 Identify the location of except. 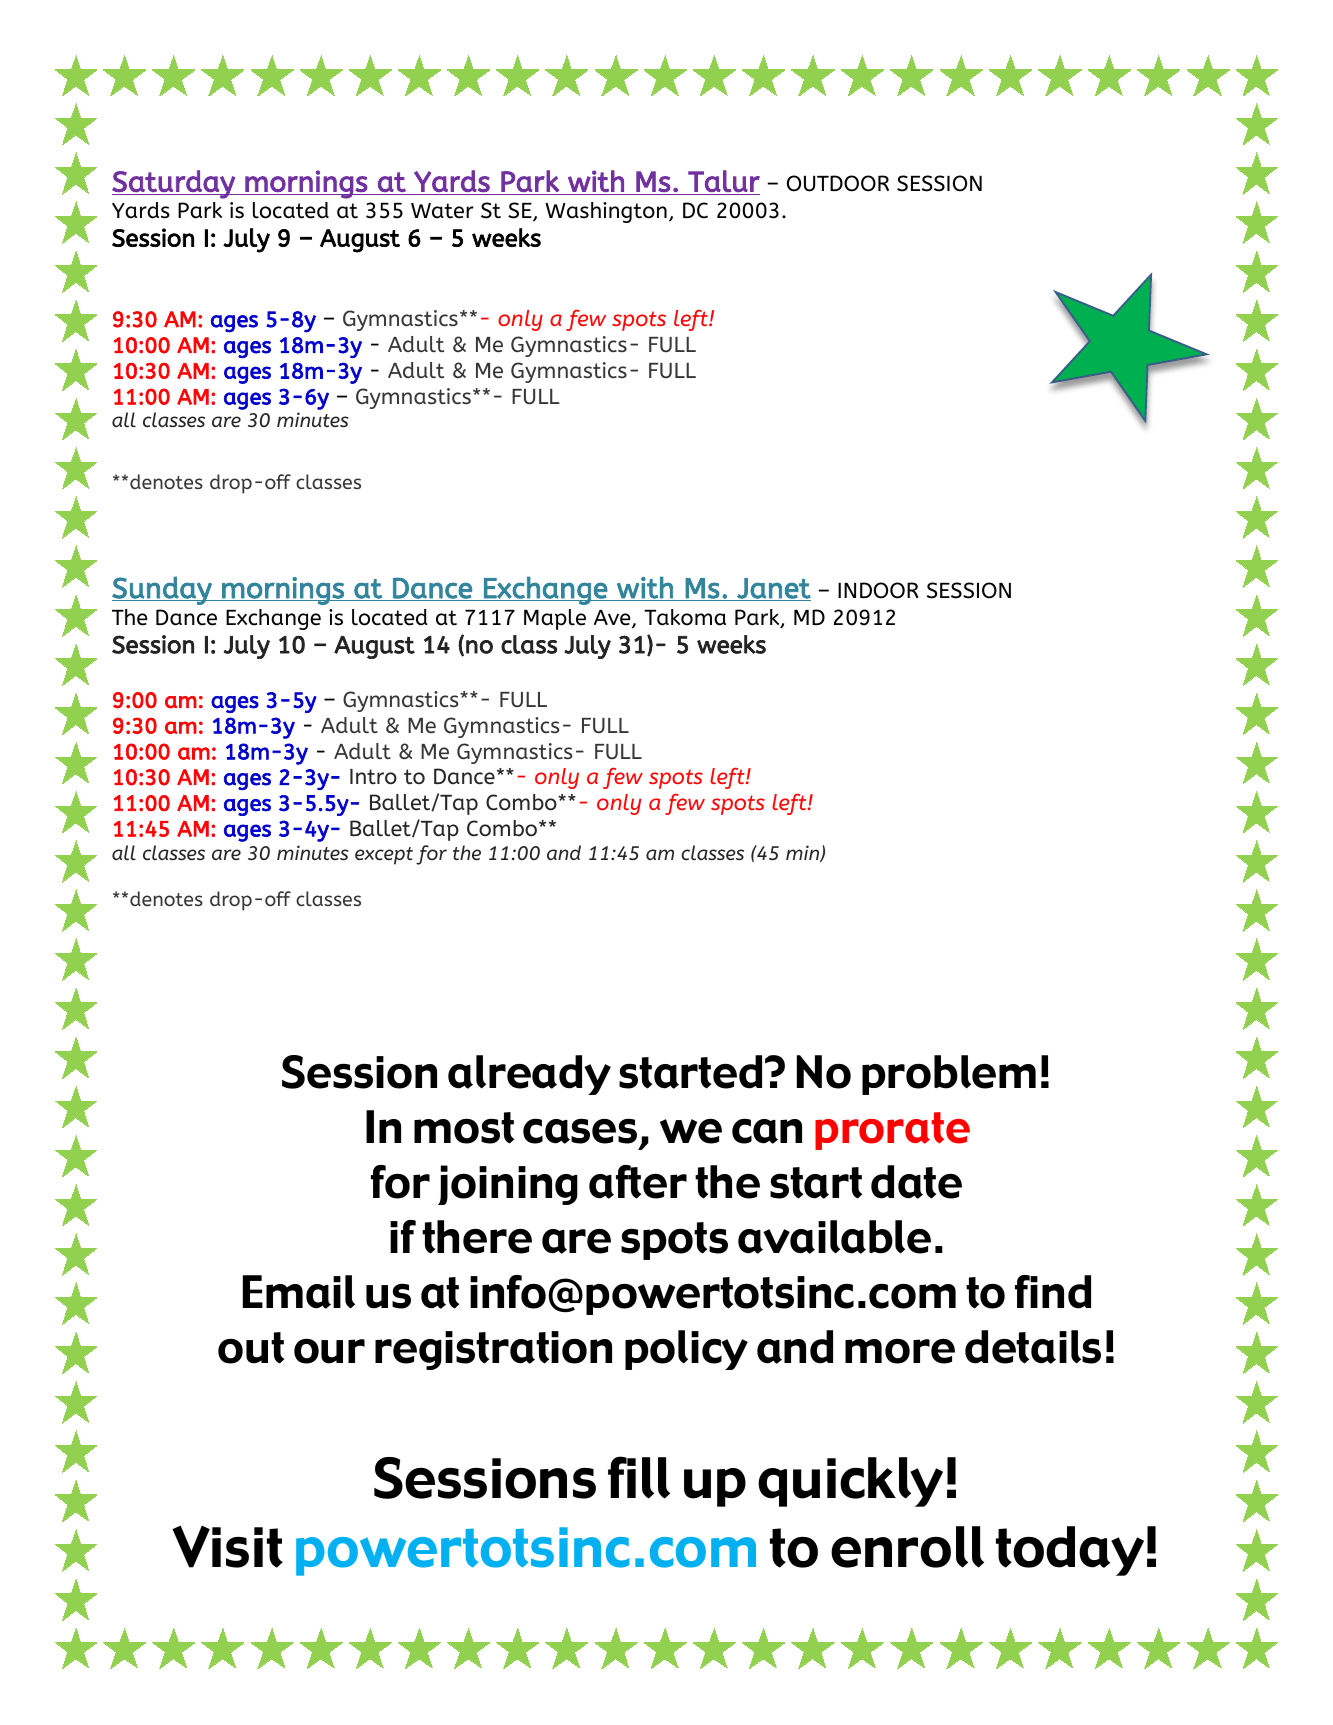
(384, 856).
